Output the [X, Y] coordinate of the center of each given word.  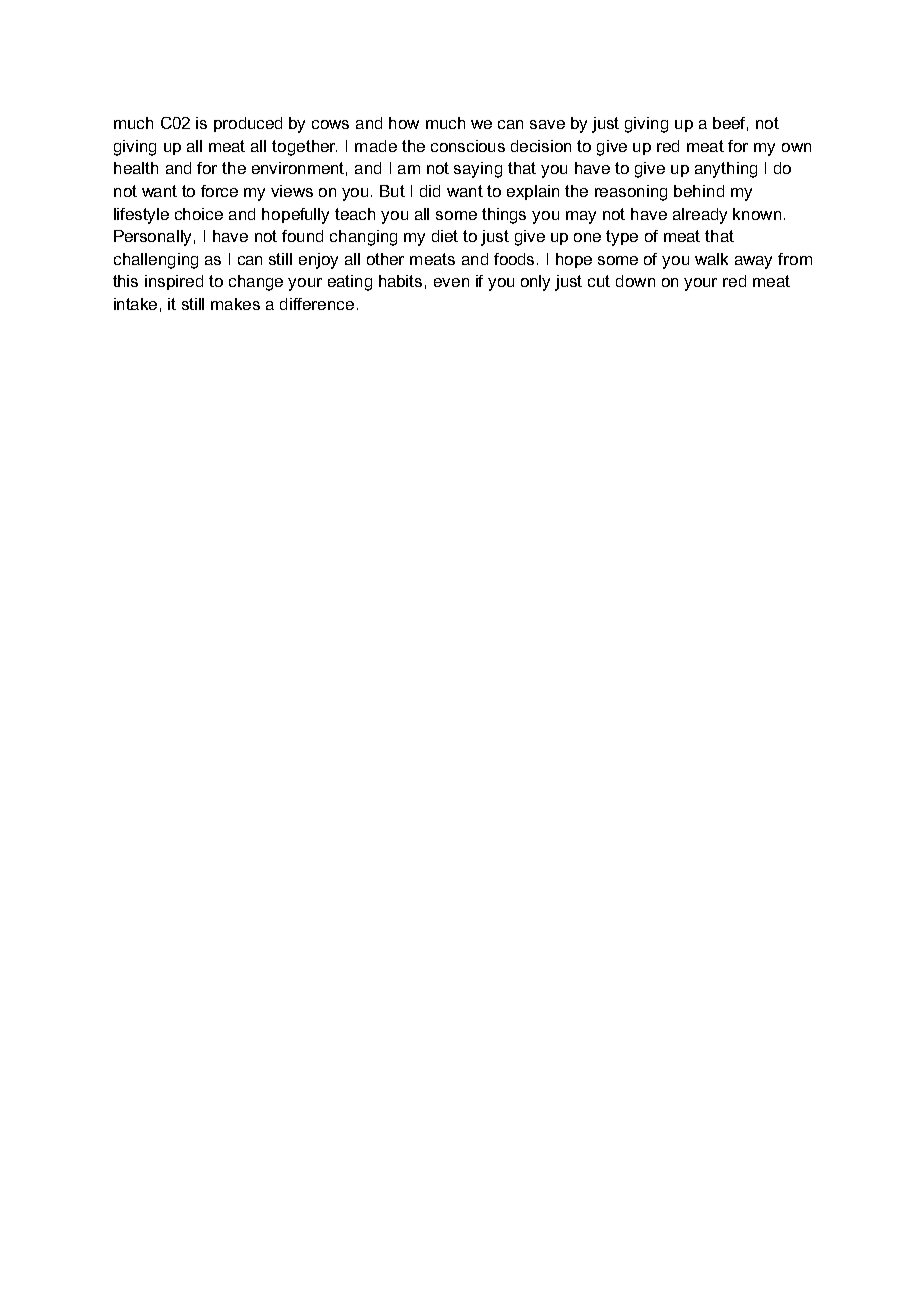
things [504, 216]
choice [199, 214]
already [700, 216]
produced [248, 124]
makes [235, 304]
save [547, 124]
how [404, 123]
